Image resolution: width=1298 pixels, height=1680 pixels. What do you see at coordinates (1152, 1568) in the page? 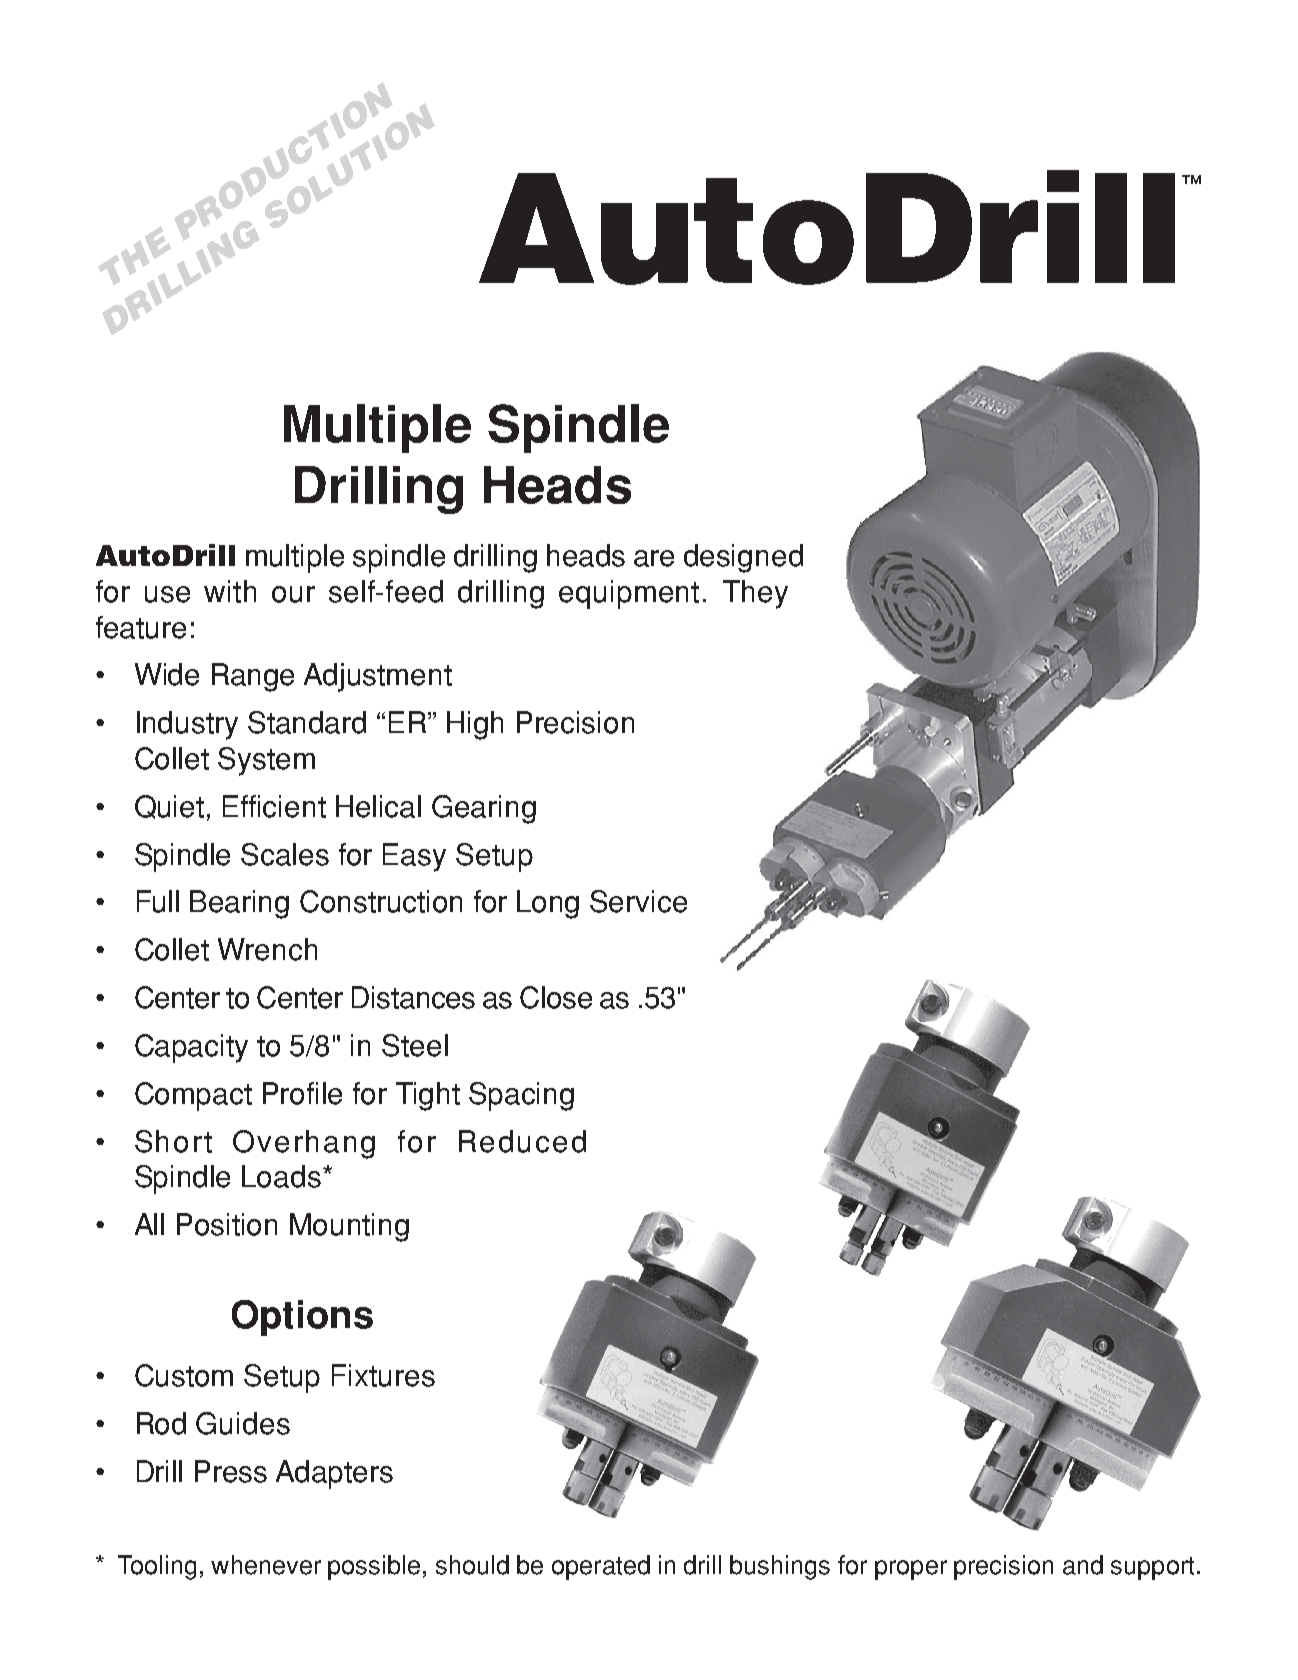
I see `support` at bounding box center [1152, 1568].
